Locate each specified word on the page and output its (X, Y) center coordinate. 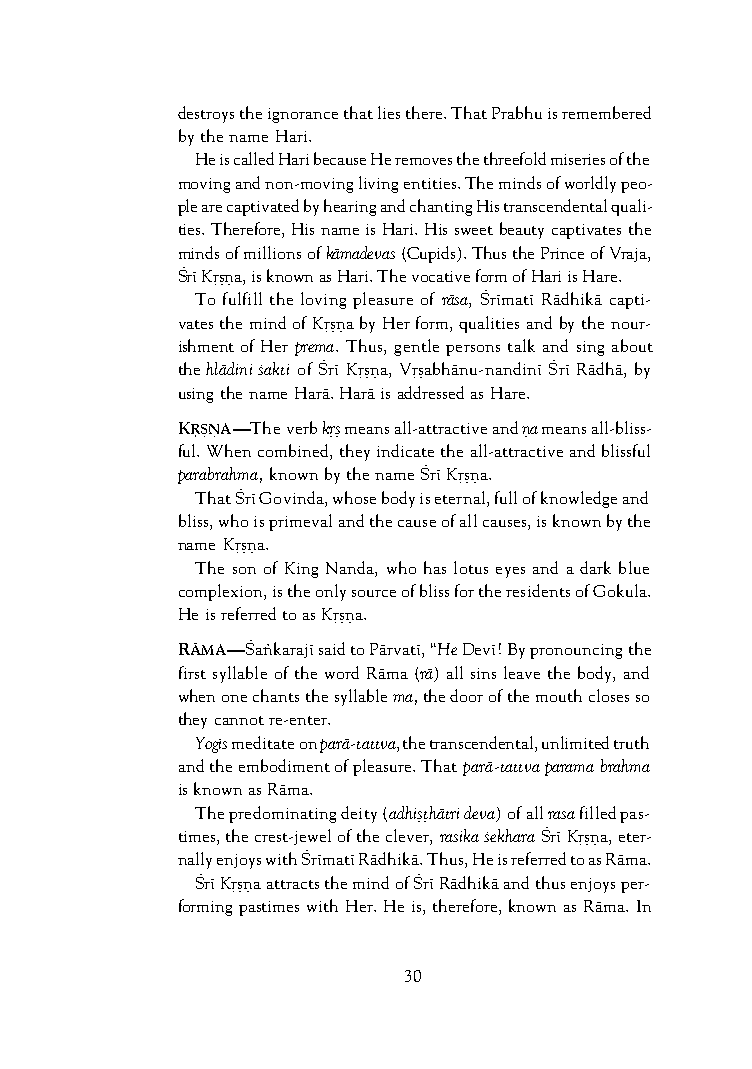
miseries (578, 159)
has (435, 567)
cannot (239, 720)
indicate (405, 450)
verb (302, 427)
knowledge (579, 499)
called (254, 158)
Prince (562, 253)
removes (423, 161)
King (301, 570)
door (466, 695)
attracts (293, 884)
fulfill (242, 298)
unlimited (575, 742)
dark (595, 567)
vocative (441, 276)
